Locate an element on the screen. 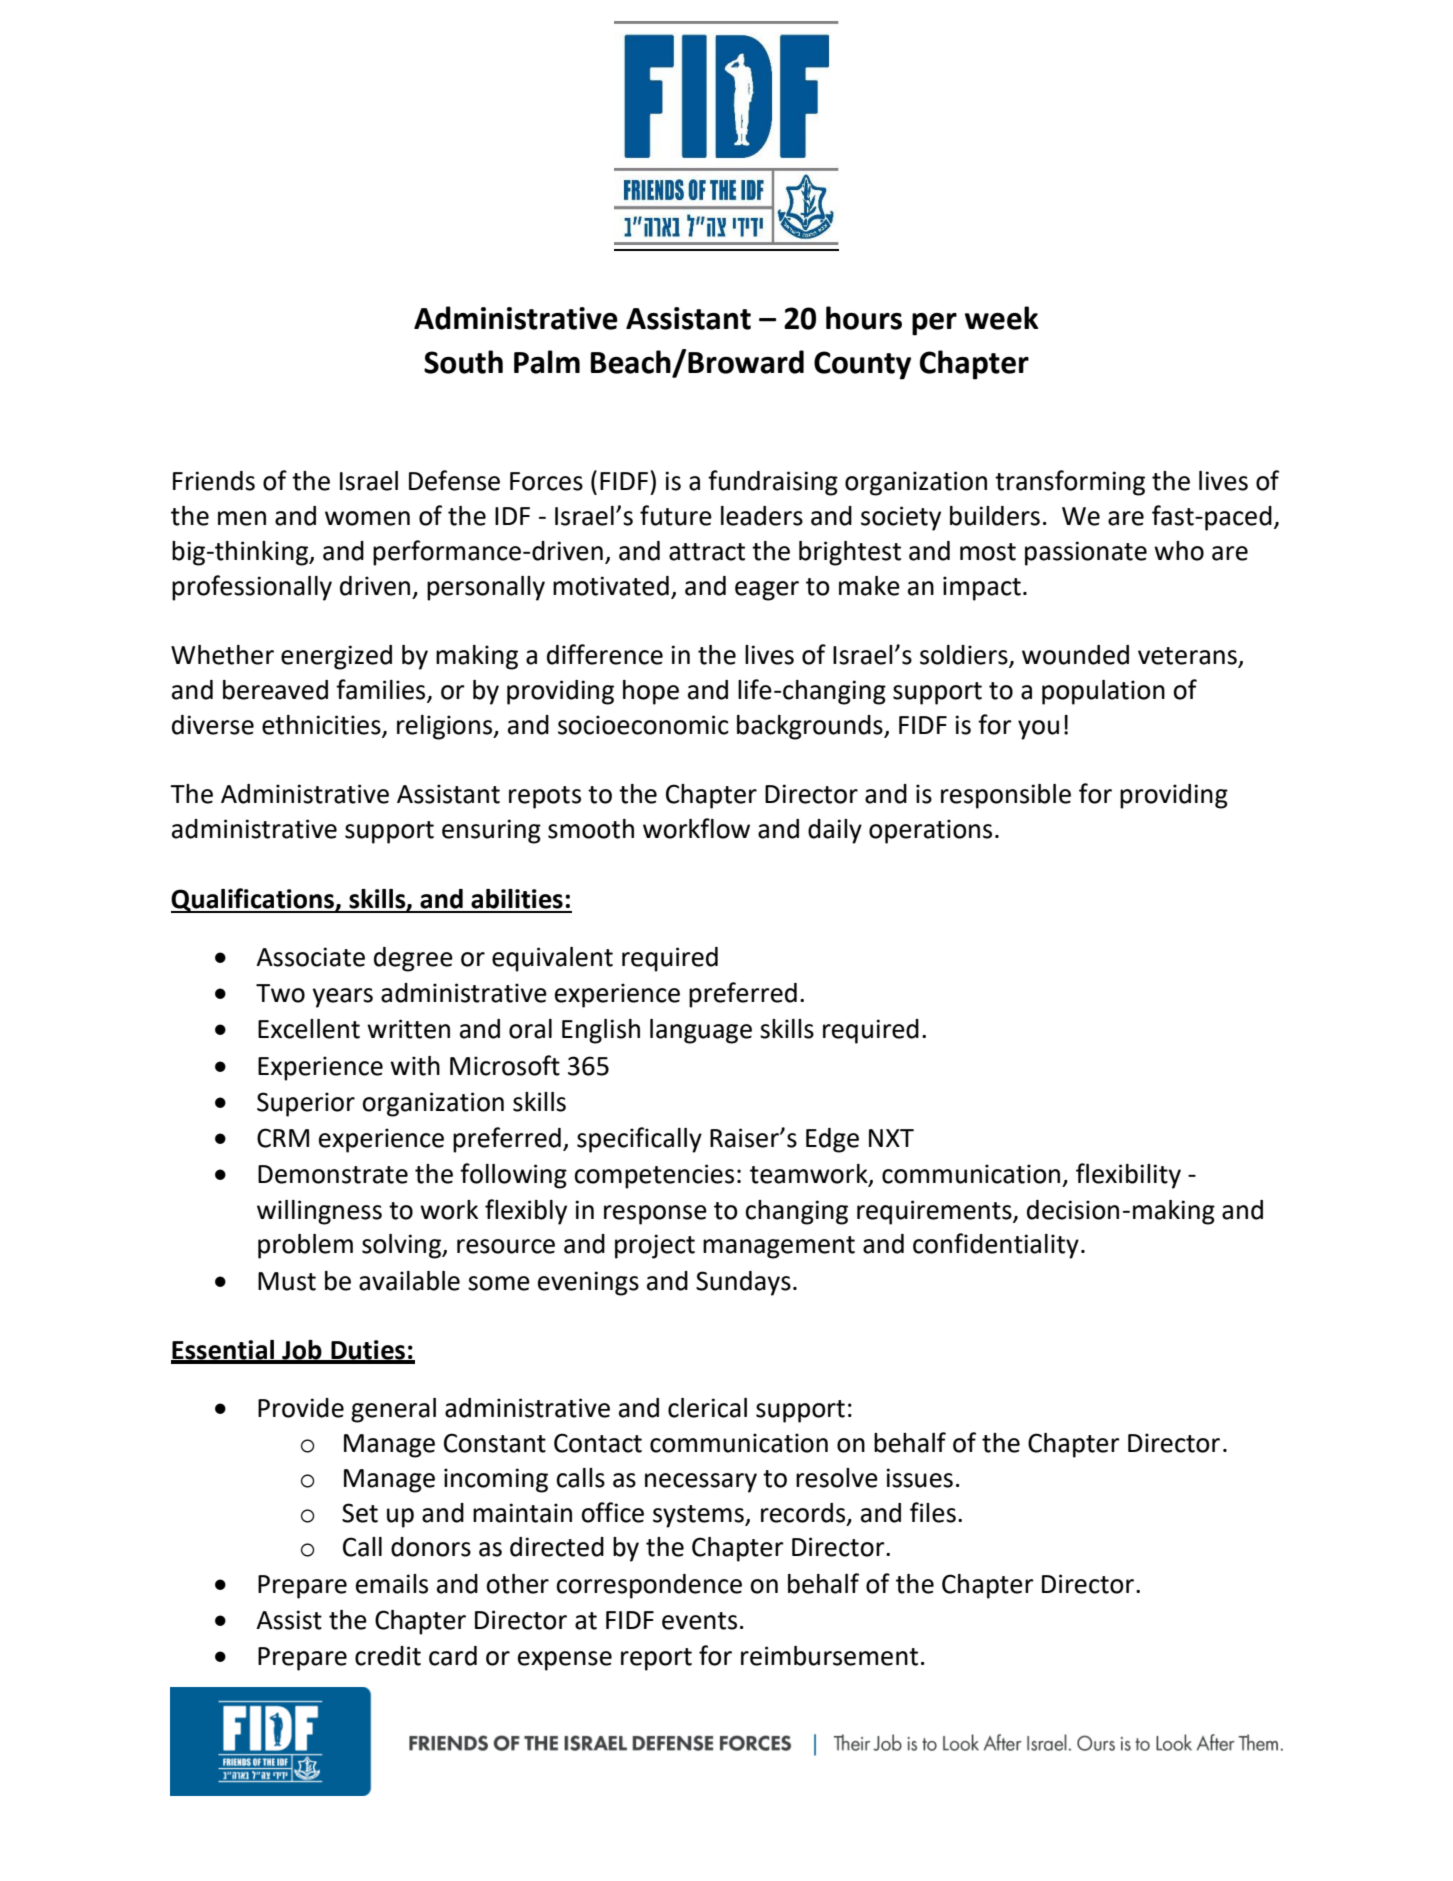 The image size is (1453, 1881). South is located at coordinates (463, 362).
